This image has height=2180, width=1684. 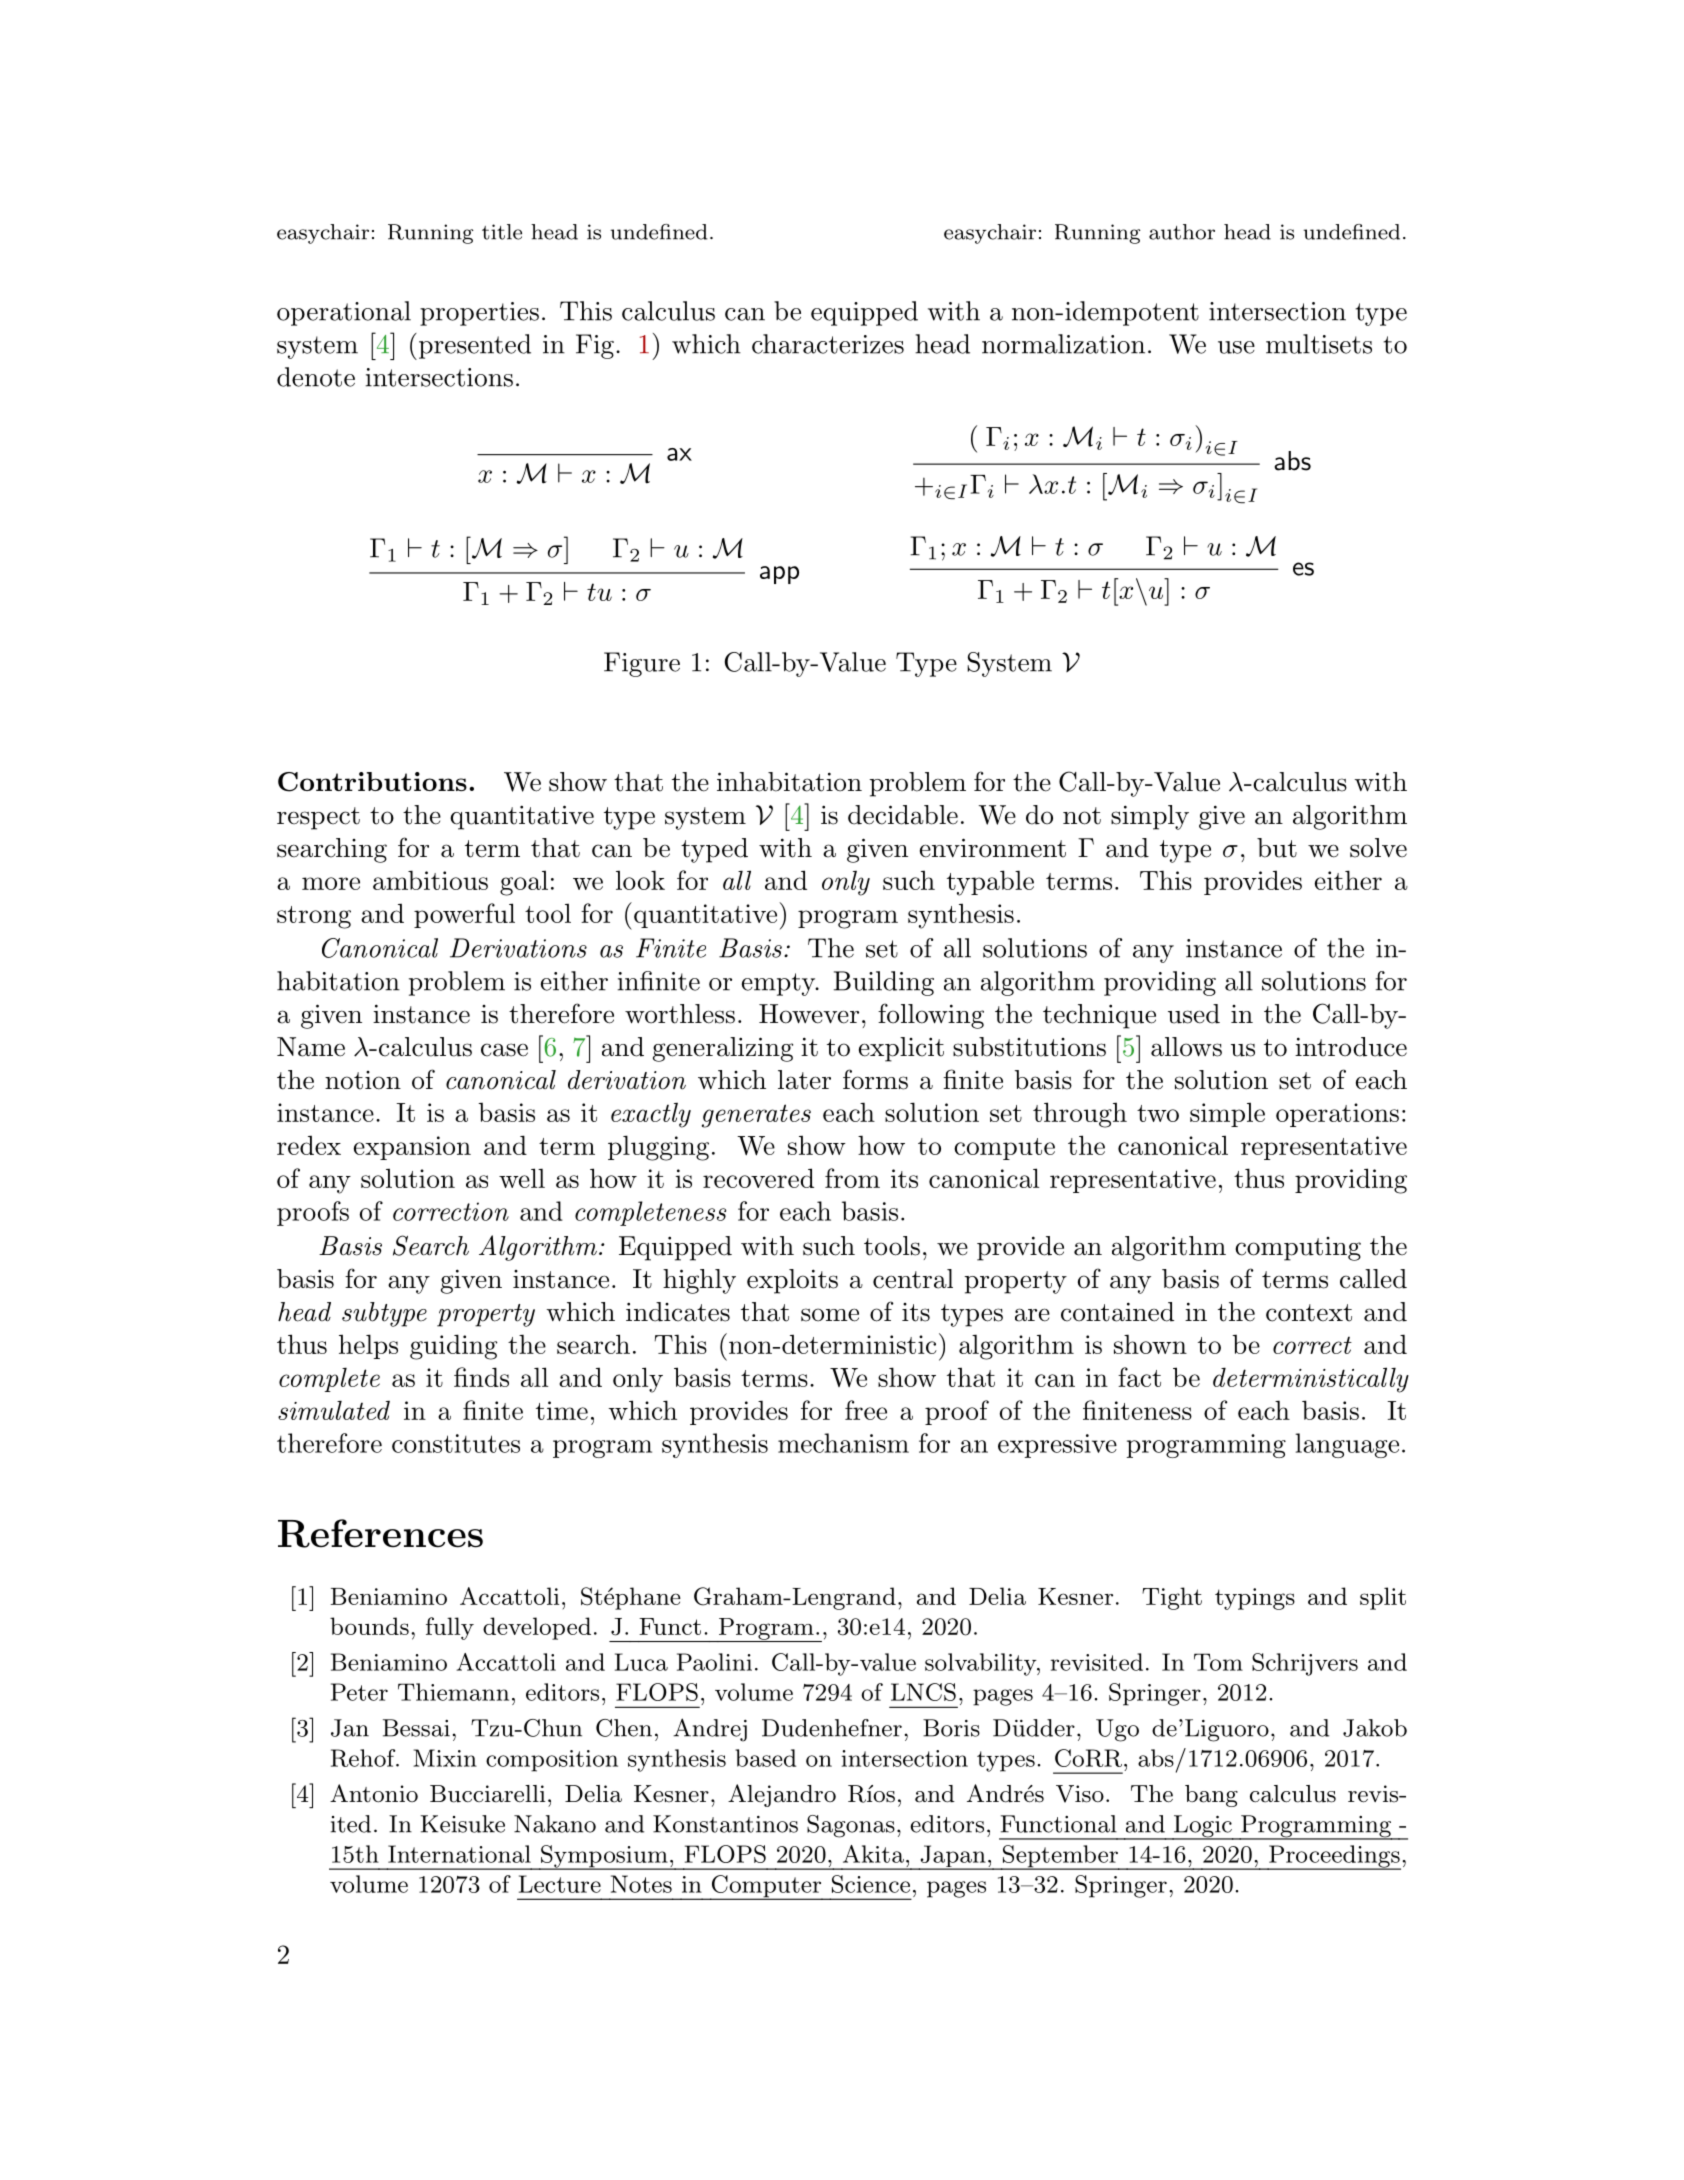 I want to click on Logic, so click(x=1203, y=1827).
